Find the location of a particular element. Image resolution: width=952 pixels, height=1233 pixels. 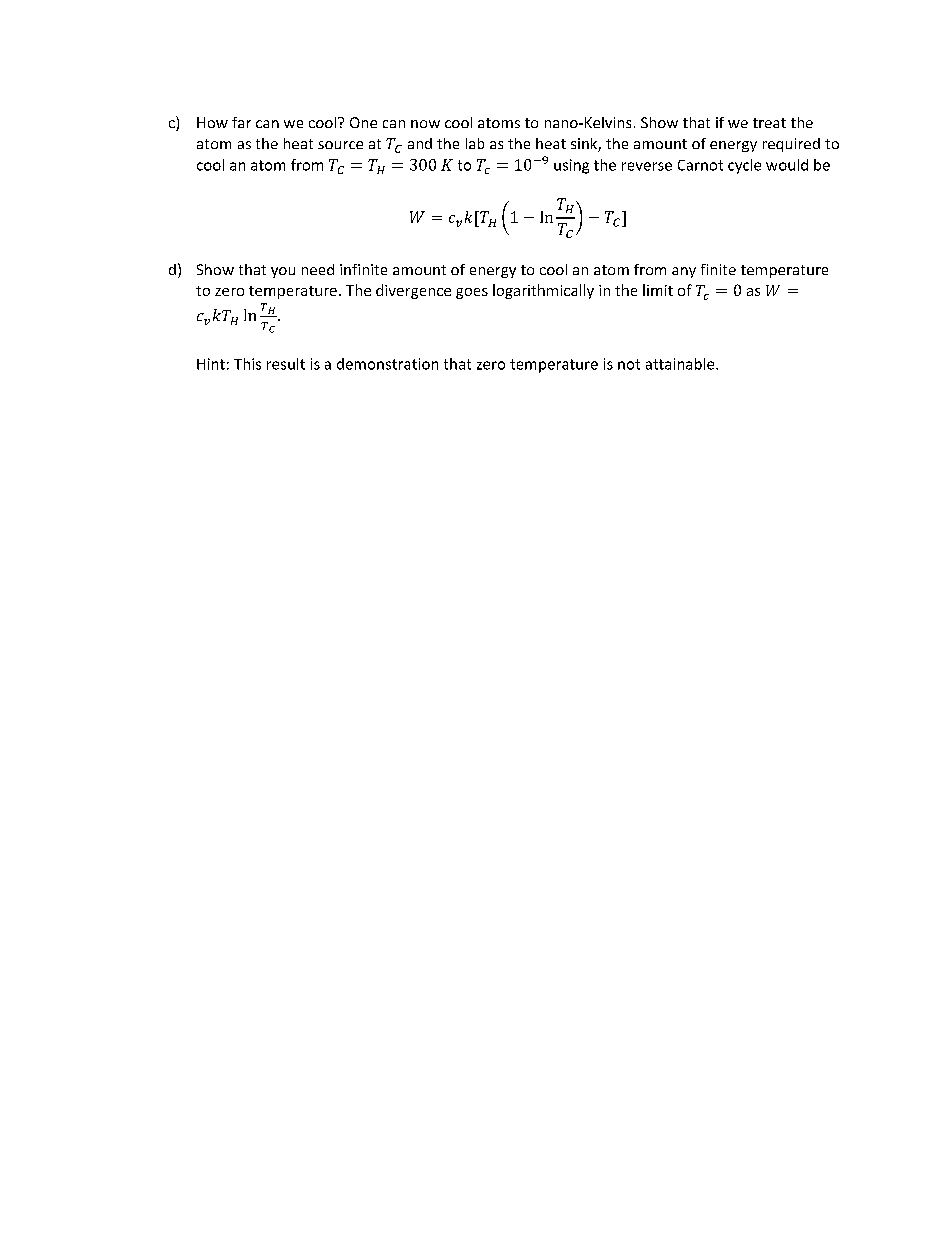

treat is located at coordinates (769, 123).
